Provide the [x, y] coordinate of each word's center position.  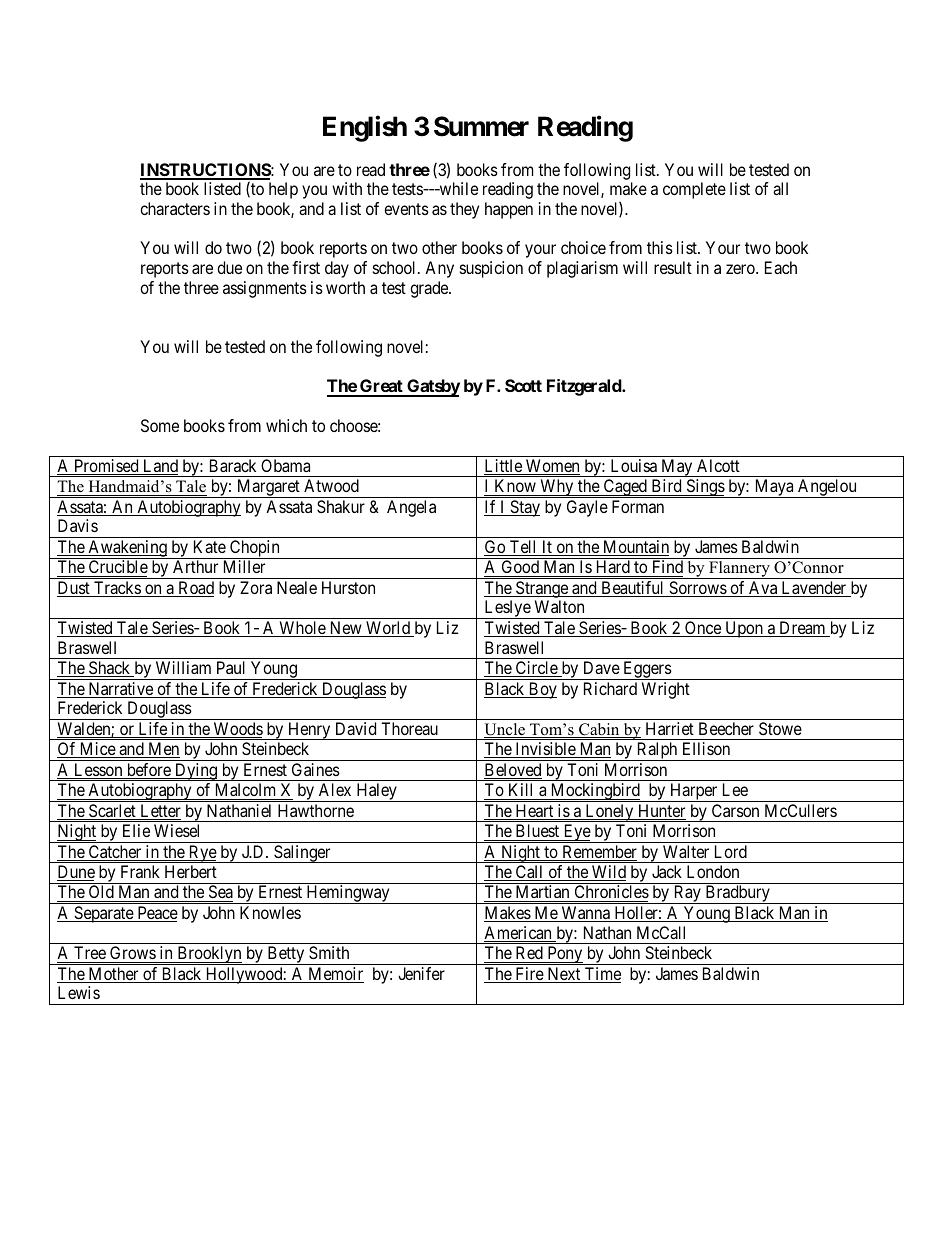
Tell [523, 548]
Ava [763, 589]
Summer [481, 126]
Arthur [195, 566]
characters [175, 208]
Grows [133, 952]
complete [694, 190]
